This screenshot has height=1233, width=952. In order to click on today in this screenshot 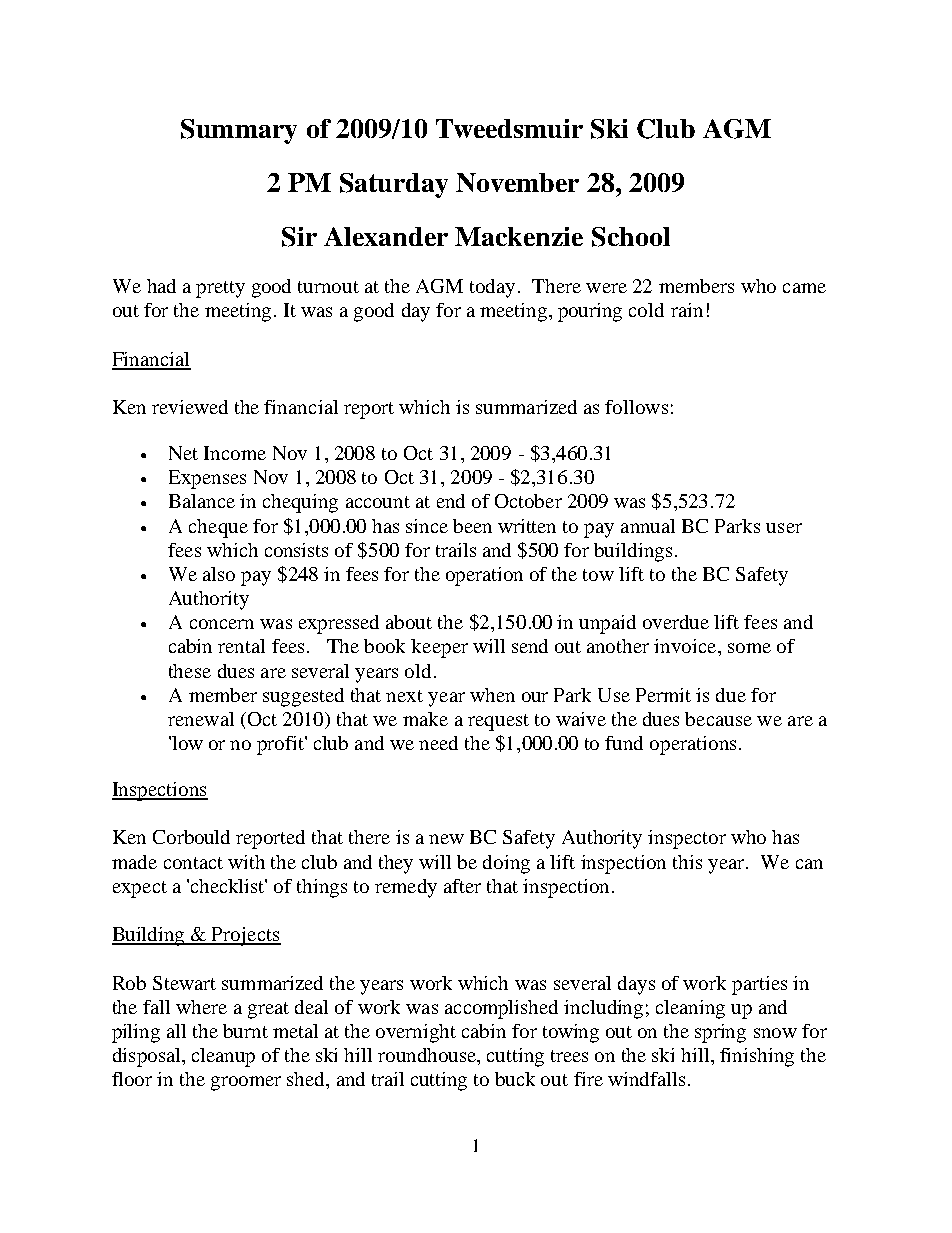, I will do `click(492, 288)`.
